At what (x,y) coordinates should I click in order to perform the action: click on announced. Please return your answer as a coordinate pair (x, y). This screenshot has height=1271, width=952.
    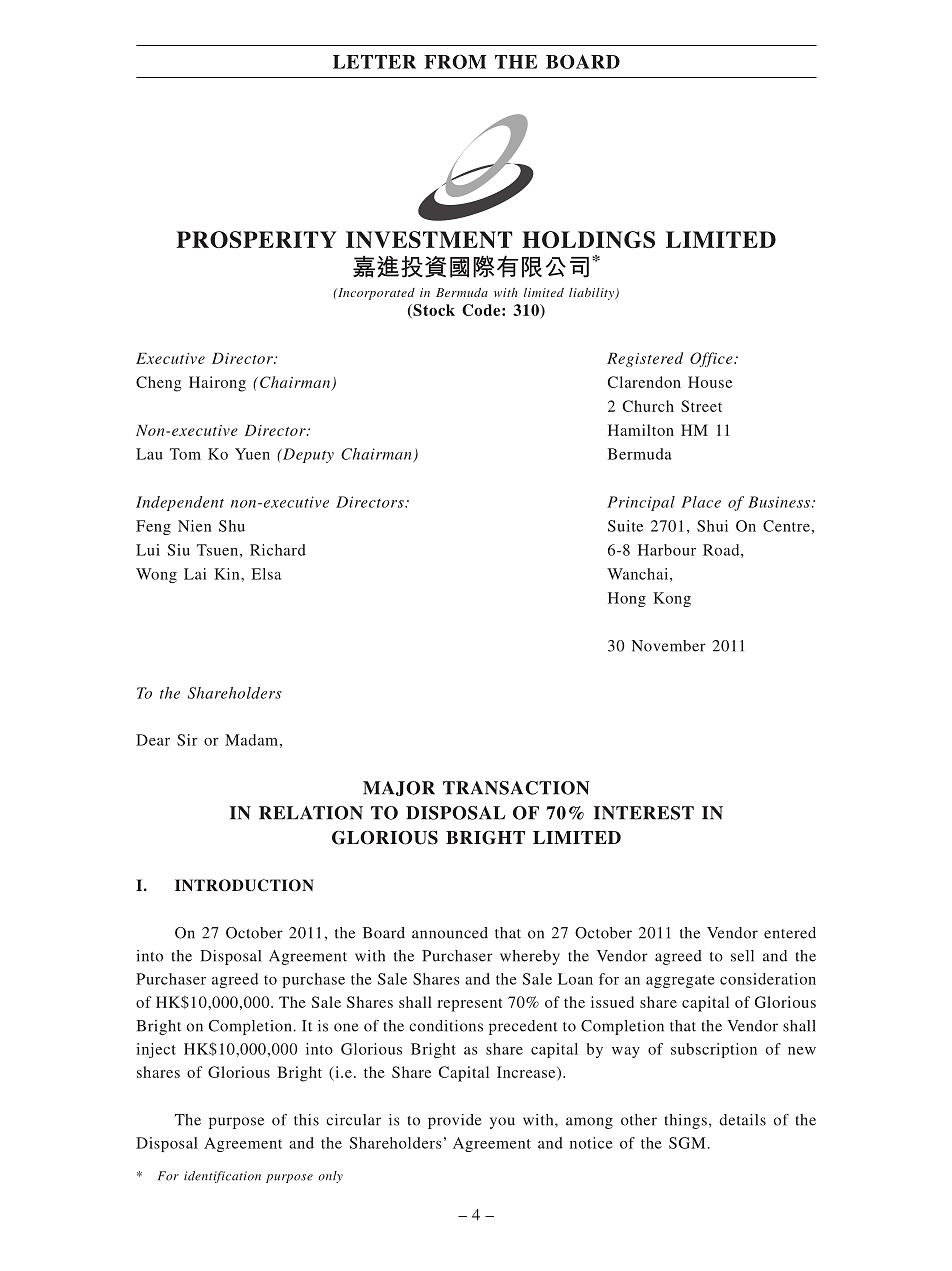
    Looking at the image, I should click on (450, 933).
